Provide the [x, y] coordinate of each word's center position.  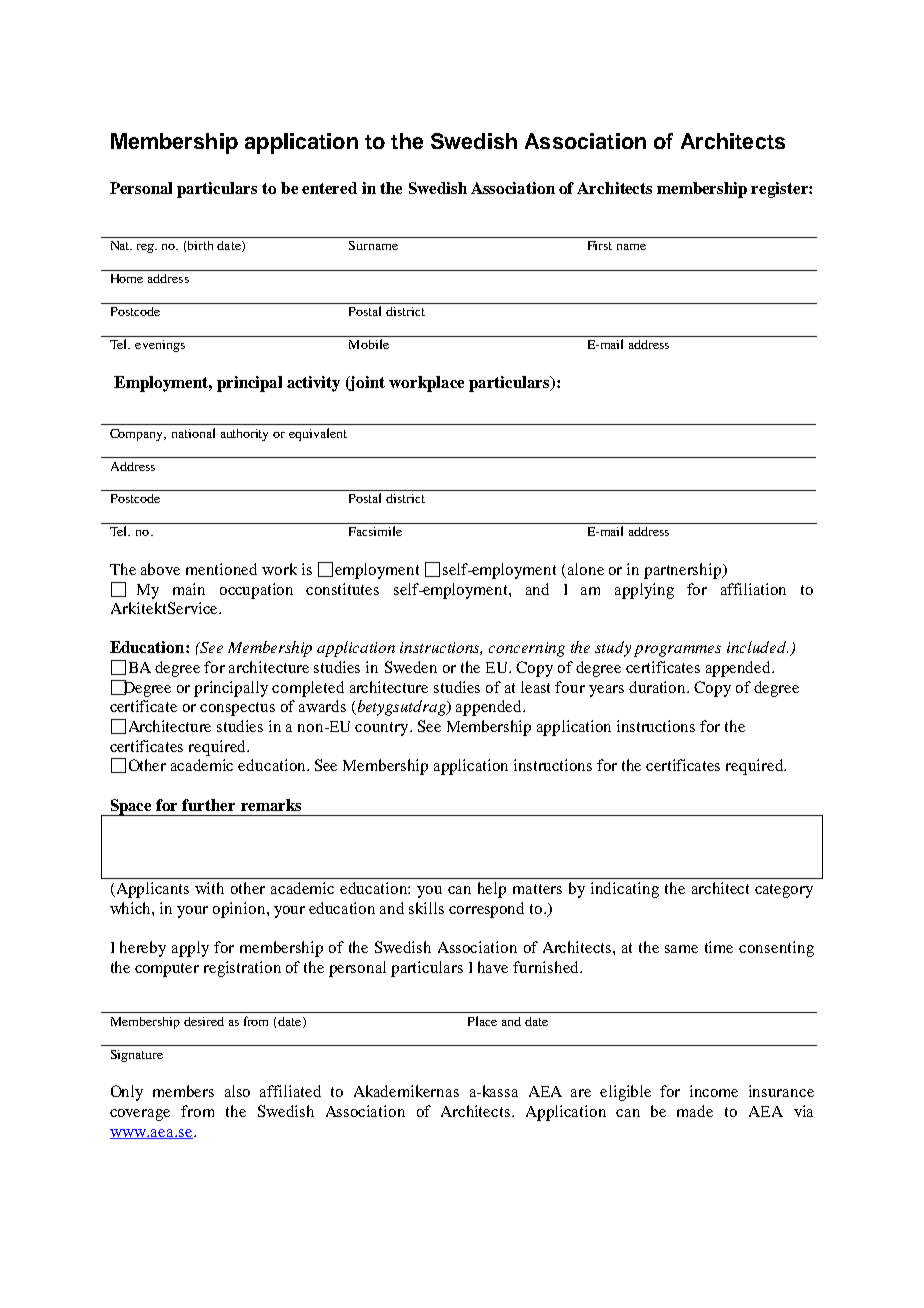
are [581, 1093]
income [714, 1091]
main [189, 589]
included [757, 647]
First [600, 245]
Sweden [411, 667]
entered [329, 188]
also [237, 1091]
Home [127, 278]
